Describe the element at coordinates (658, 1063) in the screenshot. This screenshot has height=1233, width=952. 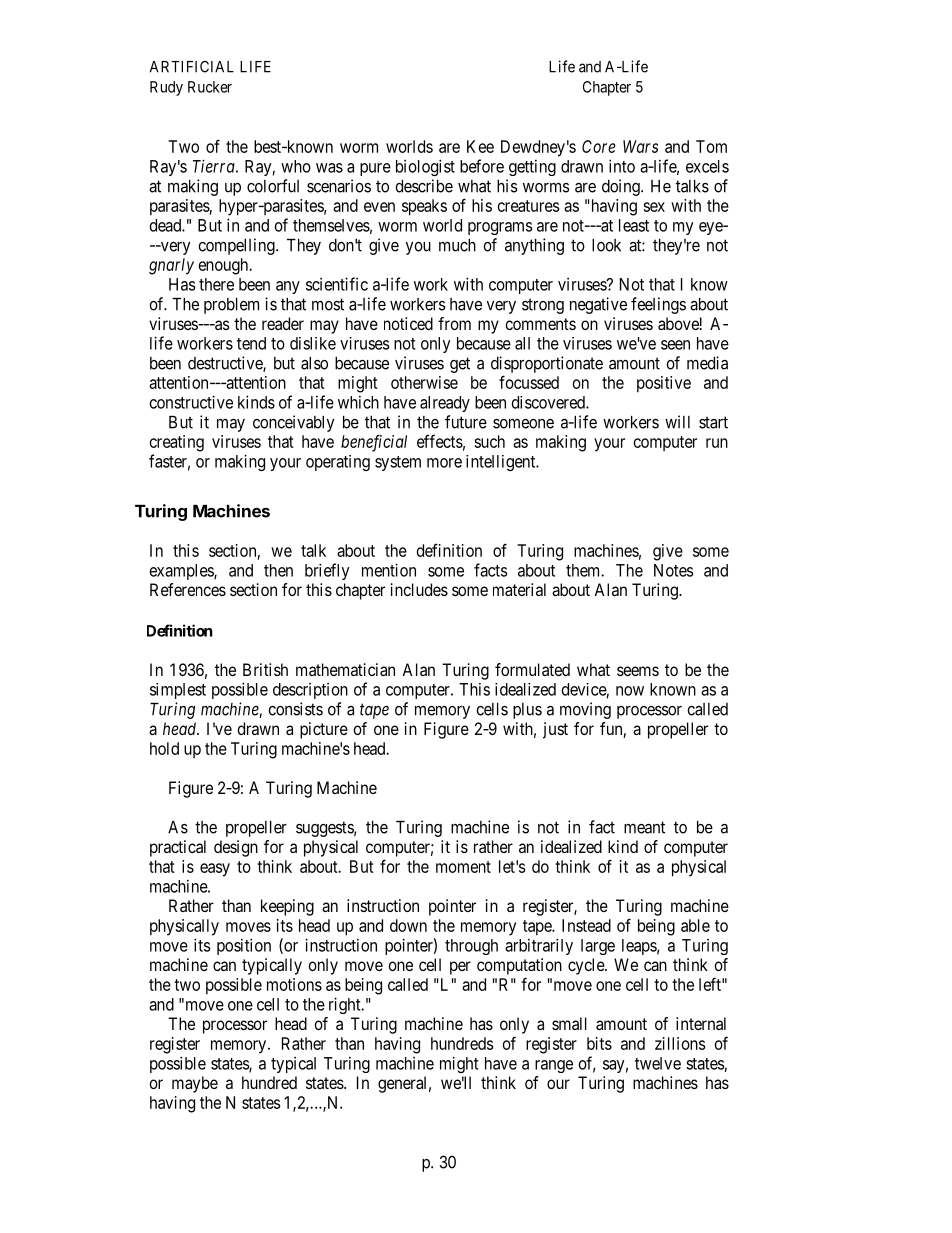
I see `twelve` at that location.
